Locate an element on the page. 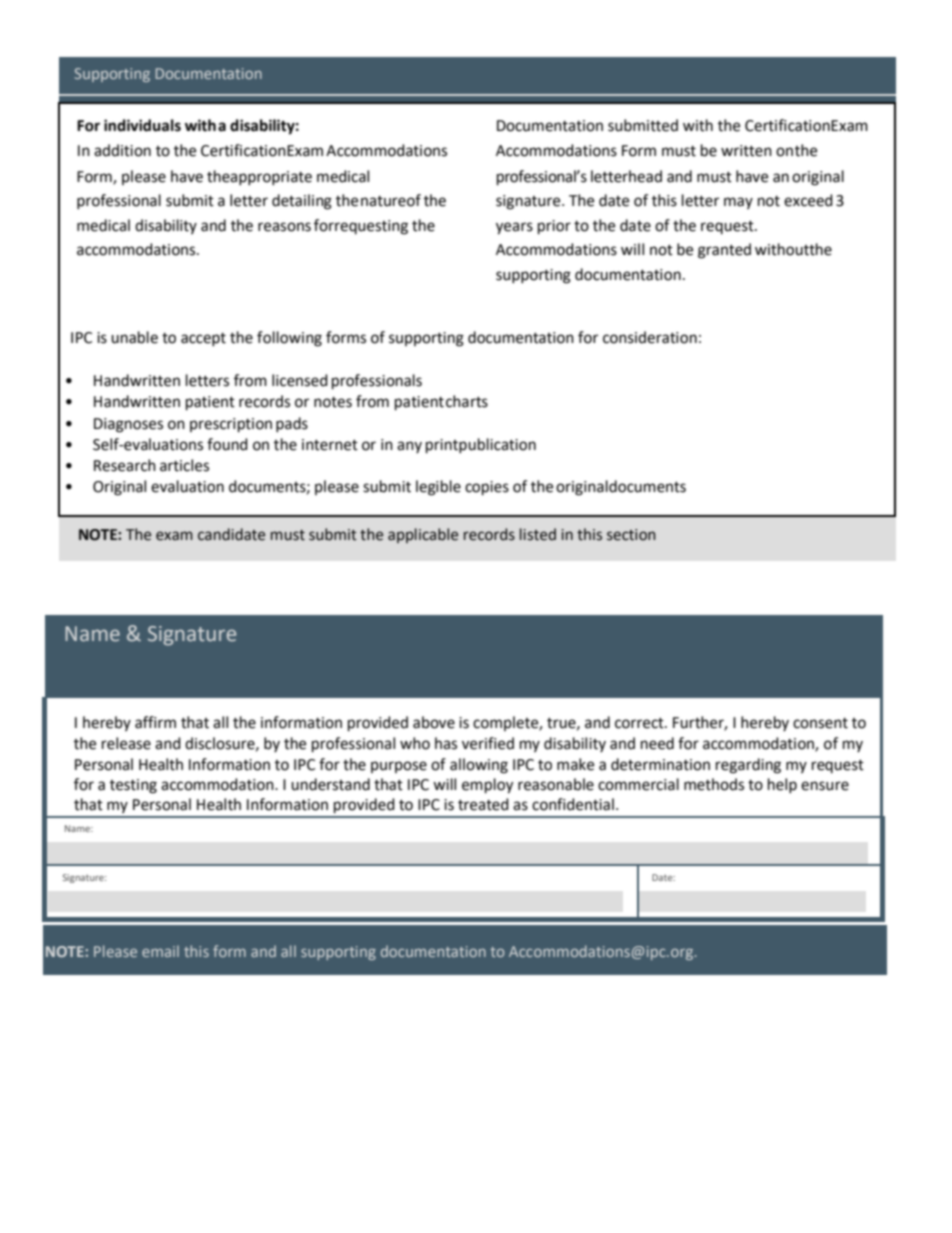 This document has width=952, height=1233. allowing is located at coordinates (479, 766).
